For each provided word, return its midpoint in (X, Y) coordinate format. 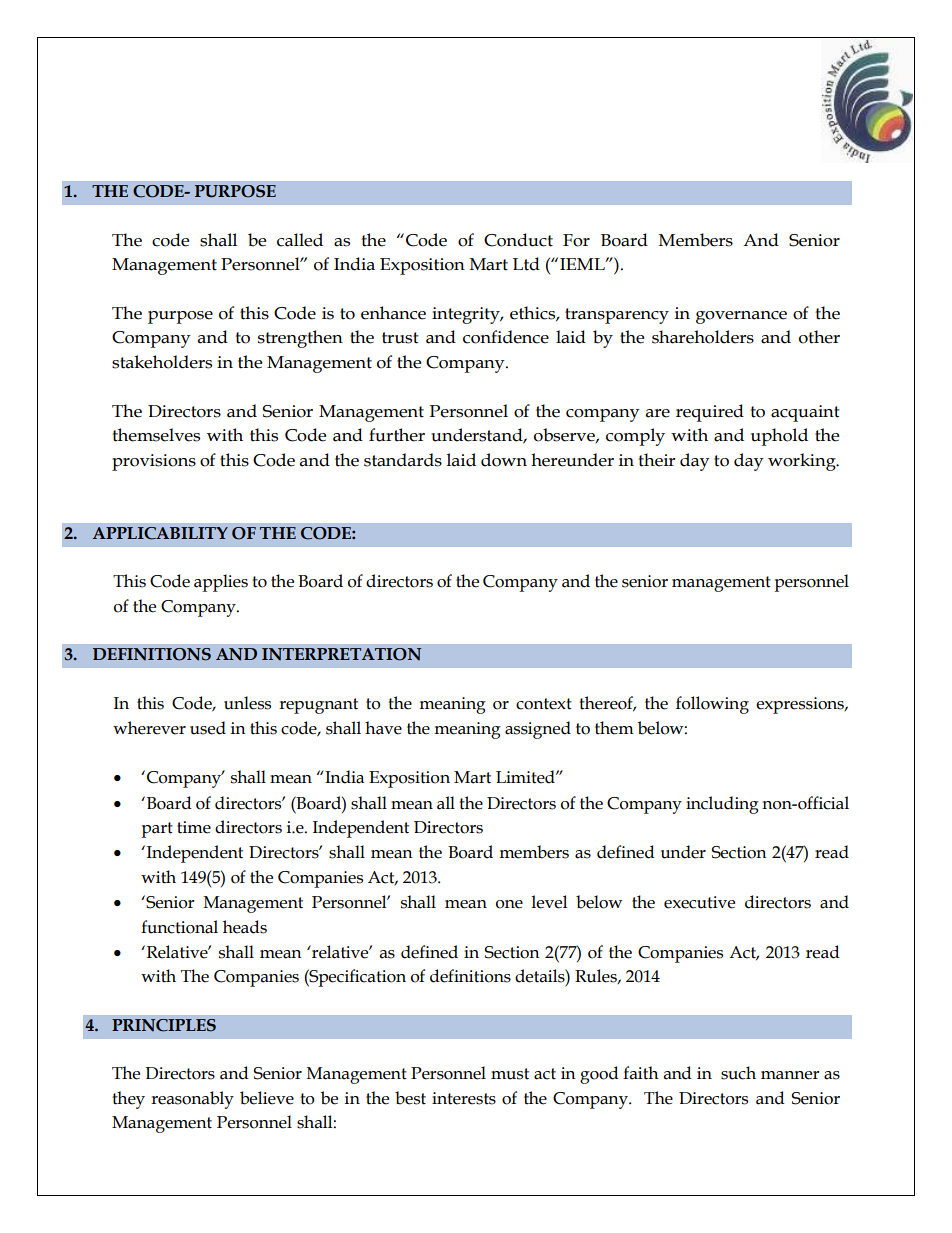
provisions (154, 462)
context (544, 704)
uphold (779, 437)
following (712, 705)
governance (741, 317)
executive (699, 902)
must (510, 1074)
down (504, 460)
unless (247, 703)
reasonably (192, 1100)
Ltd (526, 264)
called (300, 240)
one (509, 904)
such (738, 1073)
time (194, 827)
